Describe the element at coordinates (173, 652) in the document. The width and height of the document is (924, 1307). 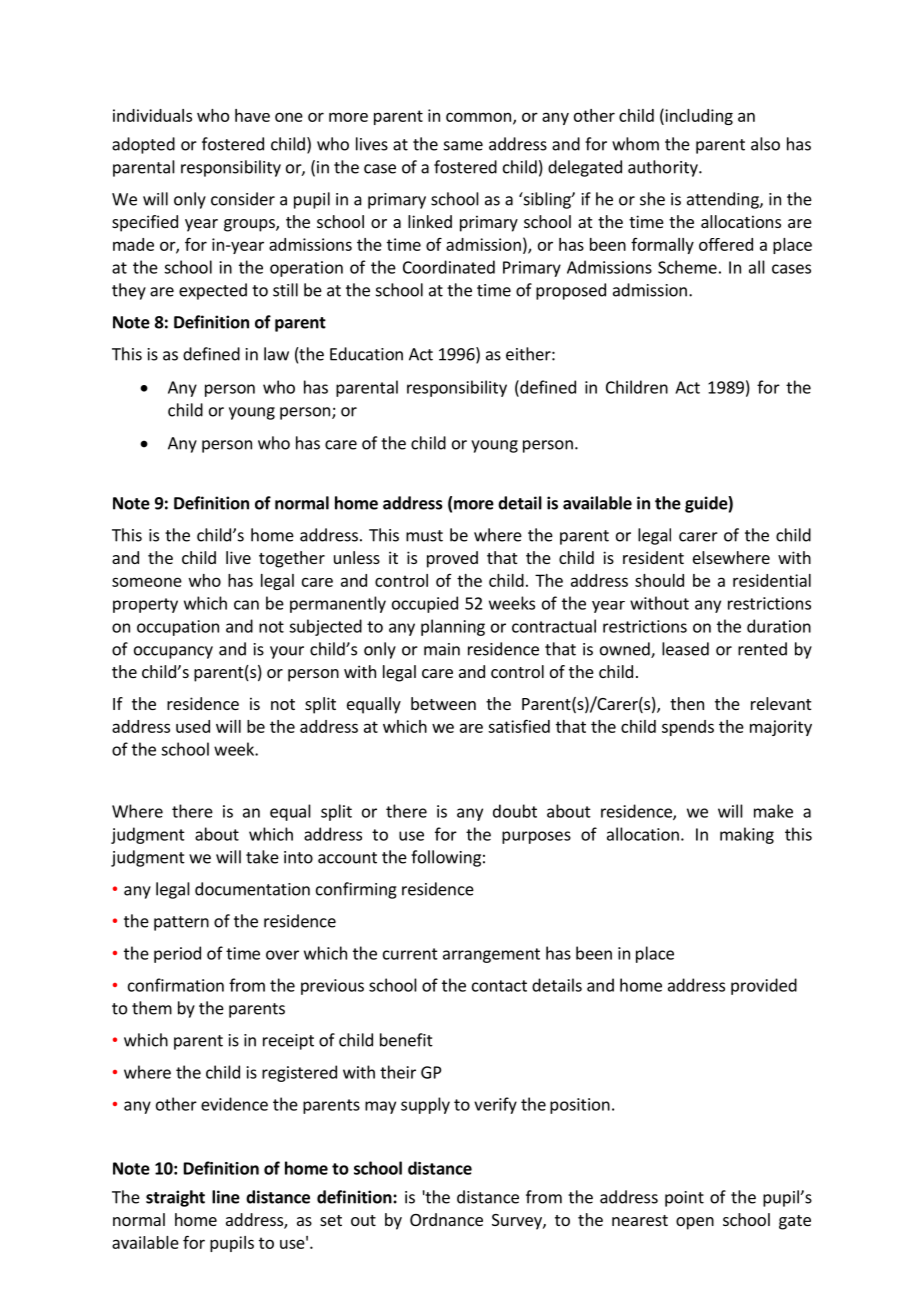
I see `occupancy` at that location.
